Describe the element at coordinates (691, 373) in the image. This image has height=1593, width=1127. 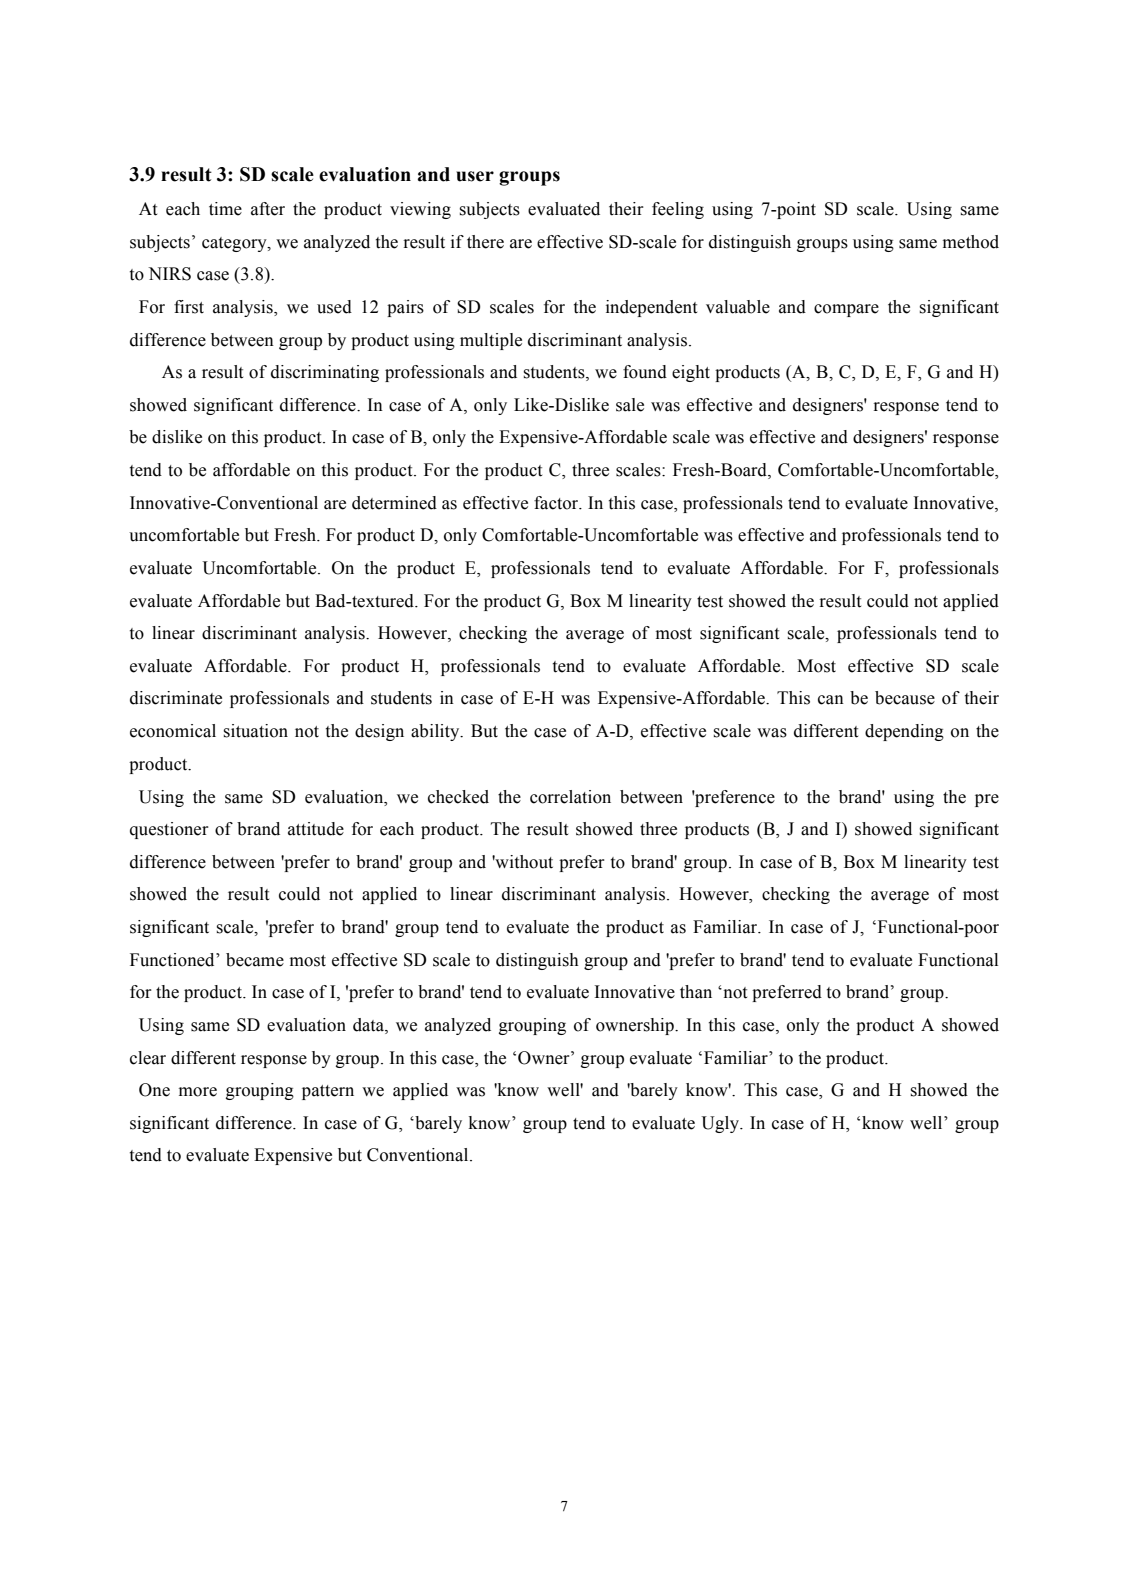
I see `eight` at that location.
